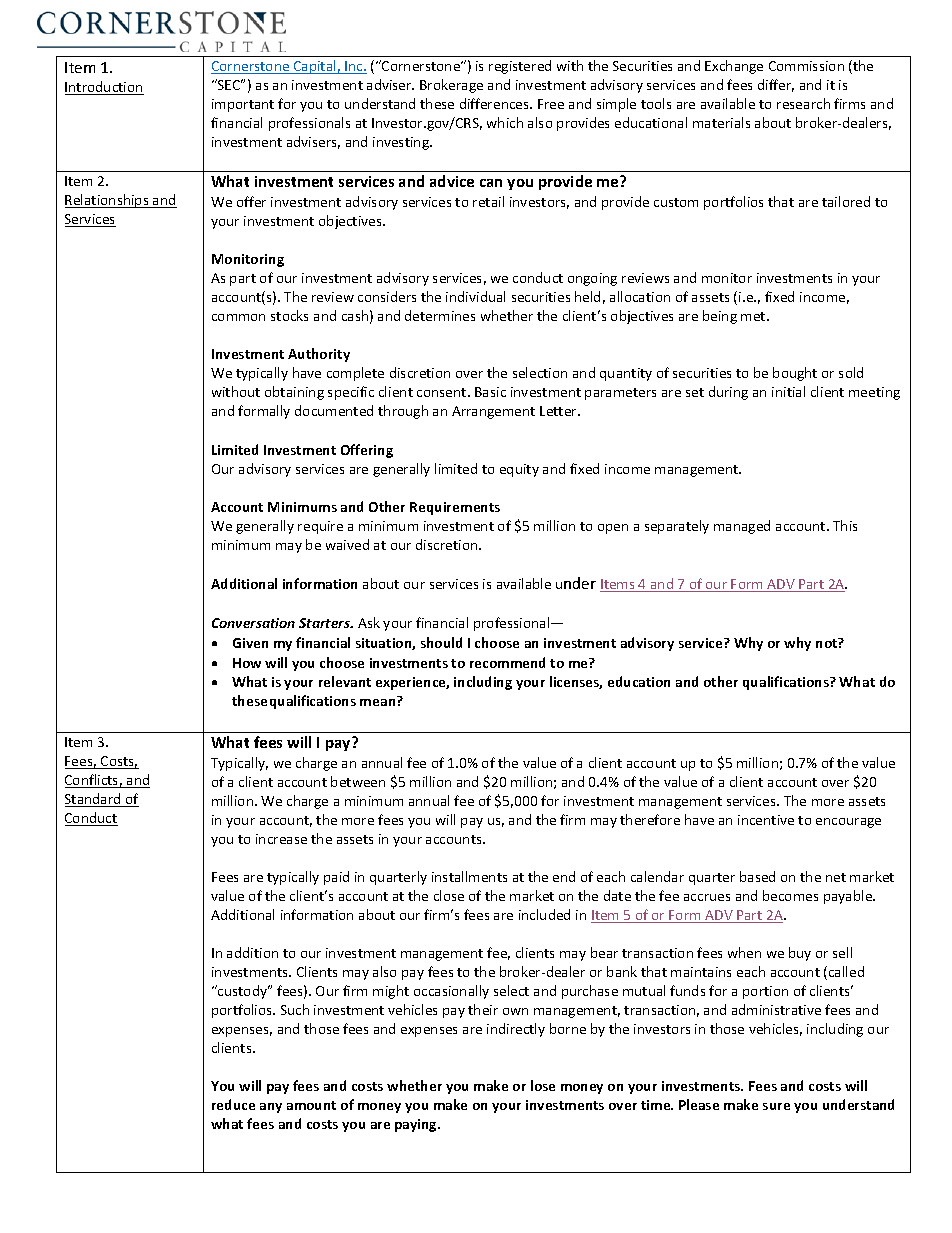 The height and width of the image is (1233, 952). Describe the element at coordinates (233, 1104) in the image. I see `reduce` at that location.
